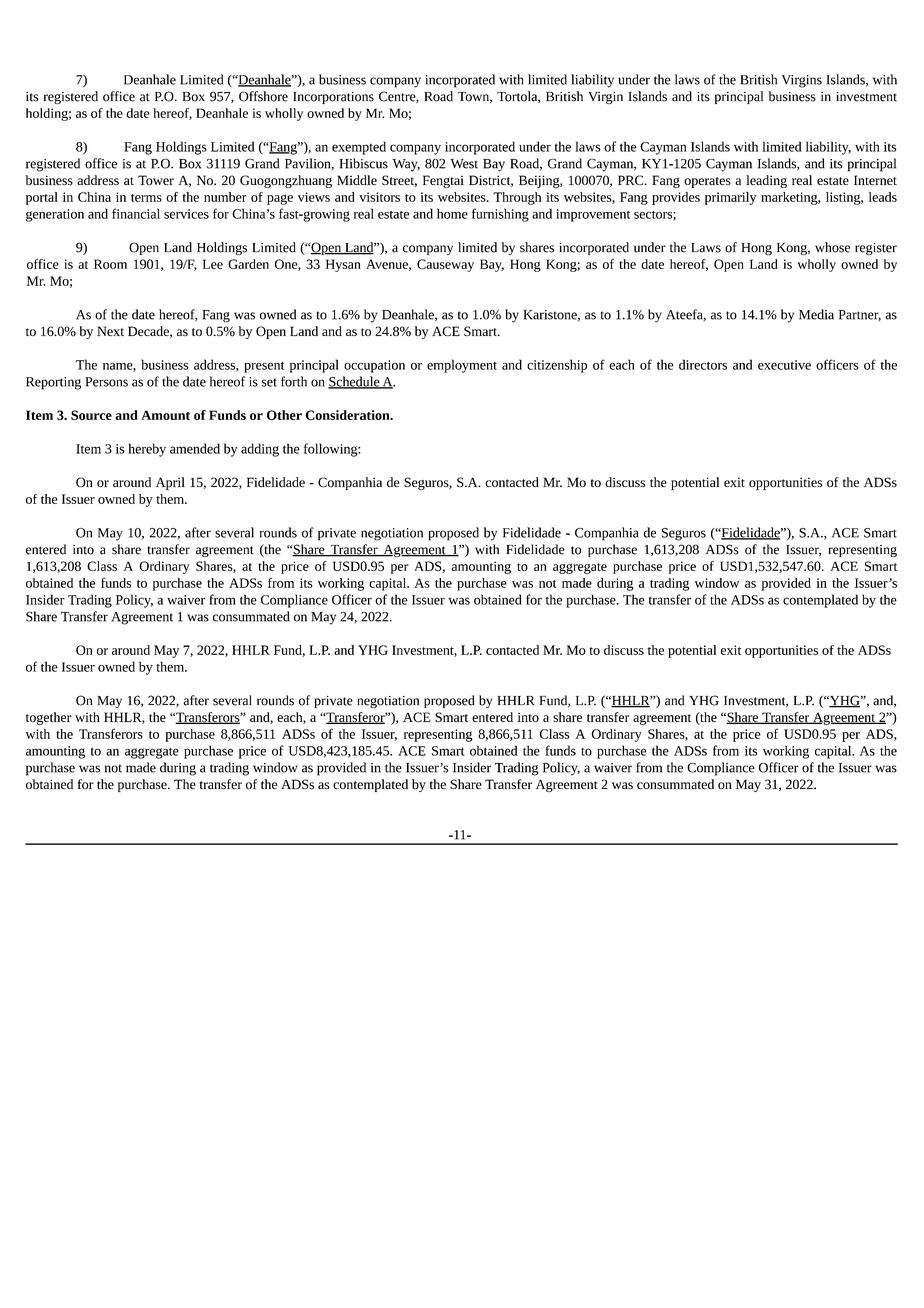 This screenshot has height=1308, width=924. What do you see at coordinates (784, 365) in the screenshot?
I see `executive` at bounding box center [784, 365].
